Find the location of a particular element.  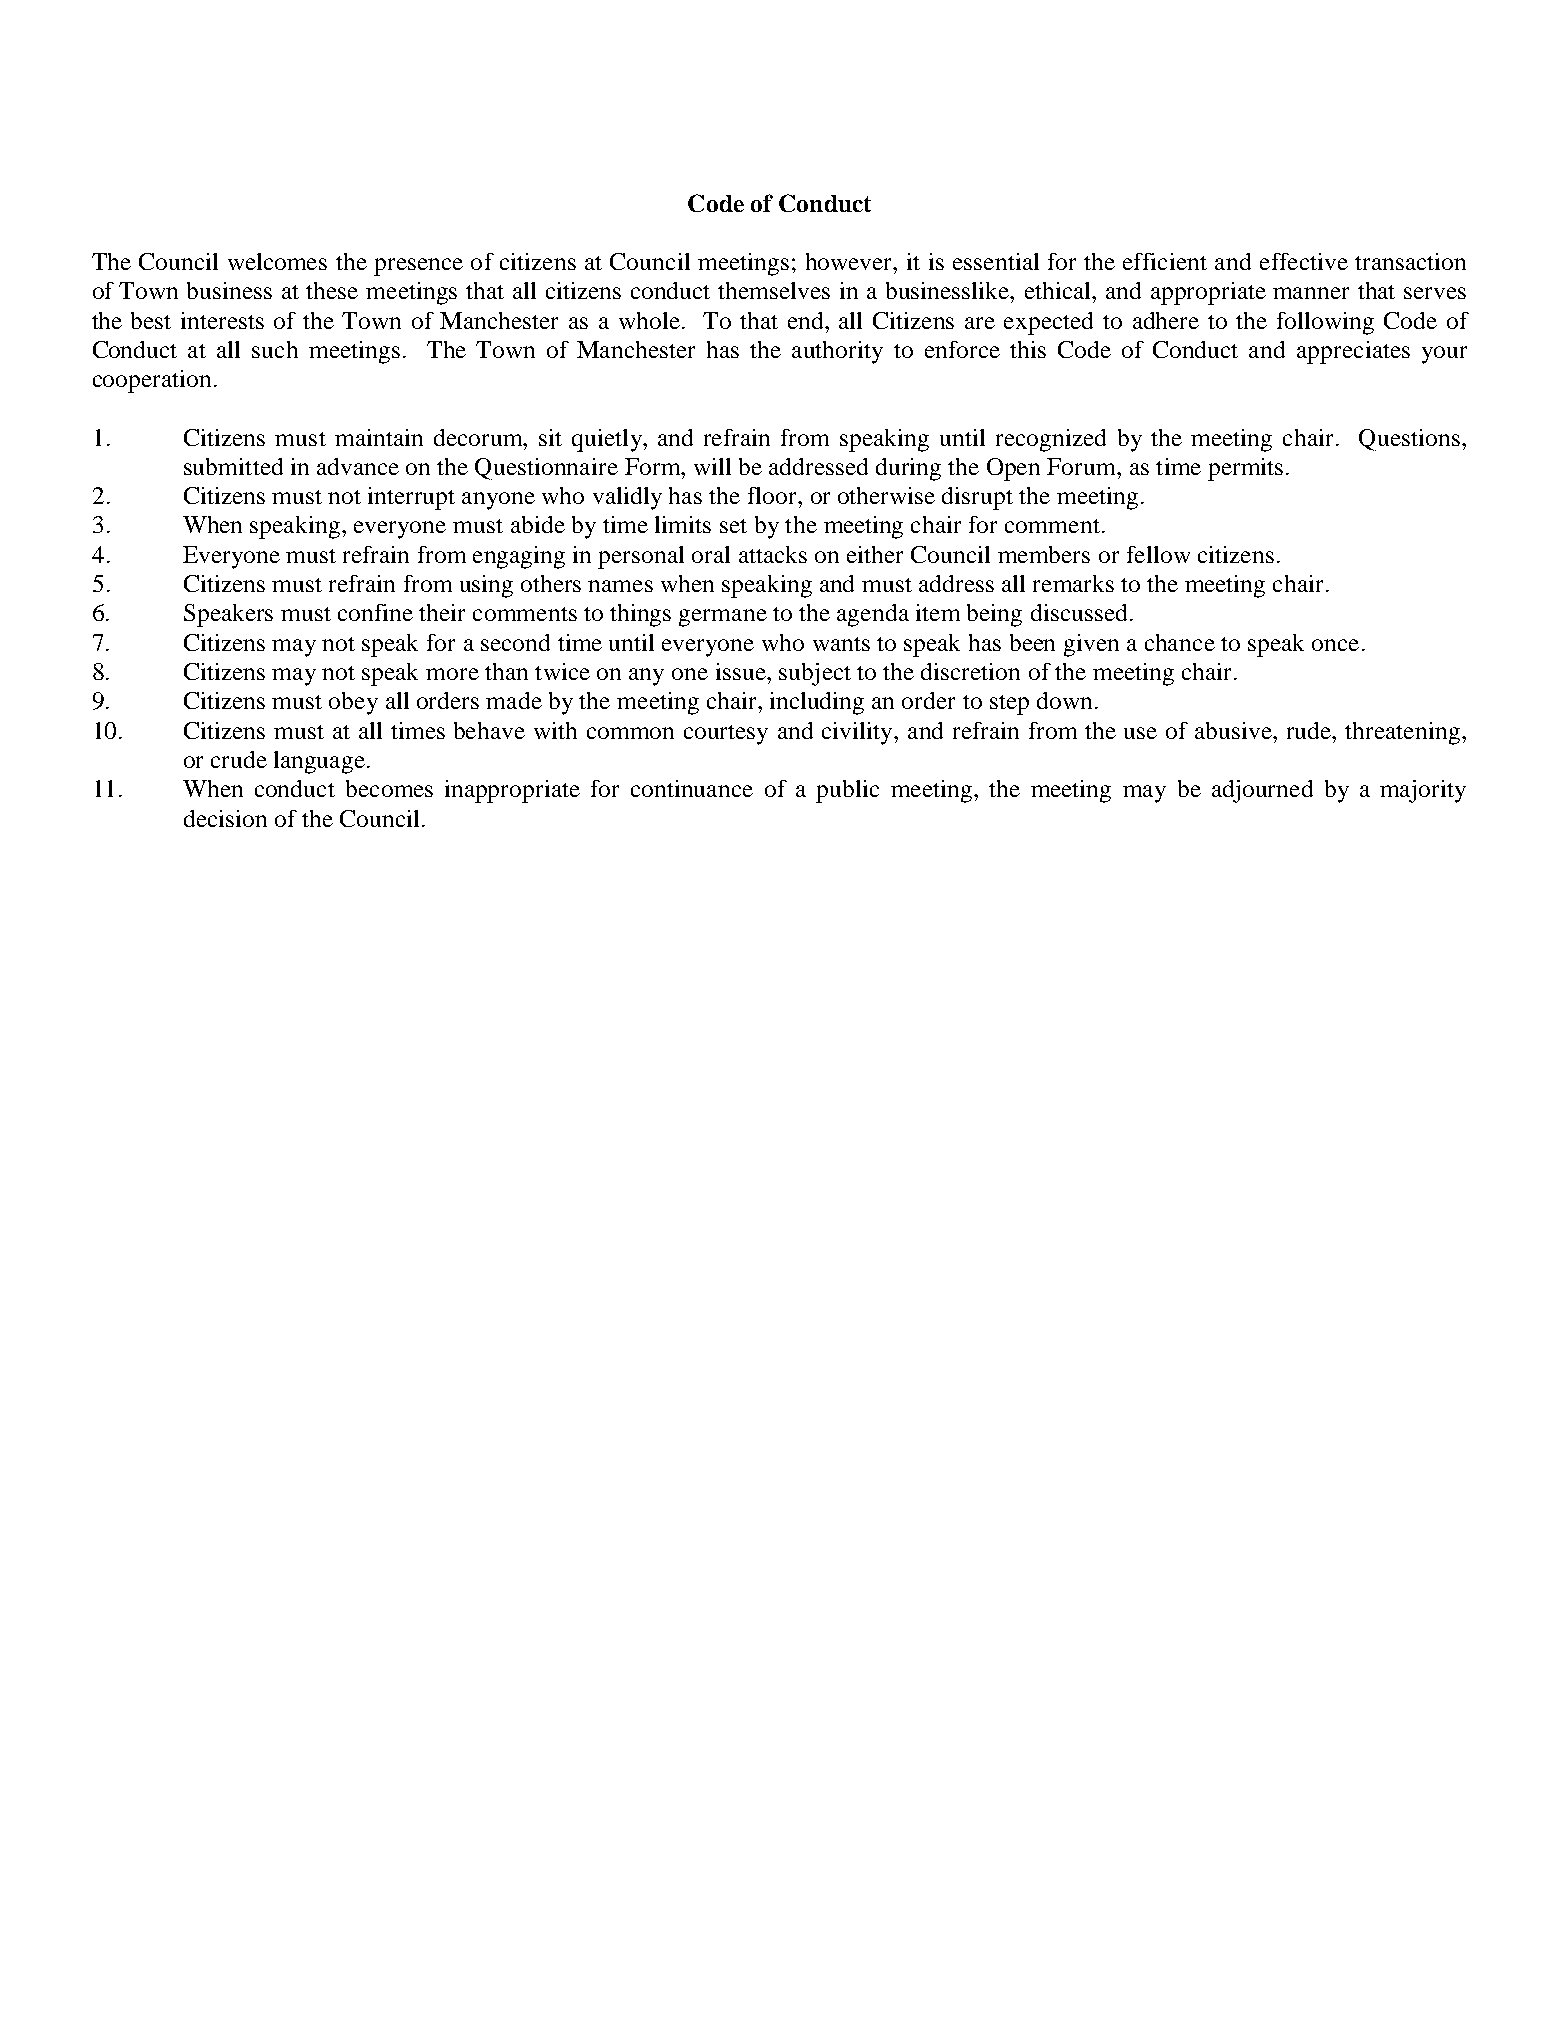

public is located at coordinates (847, 791).
